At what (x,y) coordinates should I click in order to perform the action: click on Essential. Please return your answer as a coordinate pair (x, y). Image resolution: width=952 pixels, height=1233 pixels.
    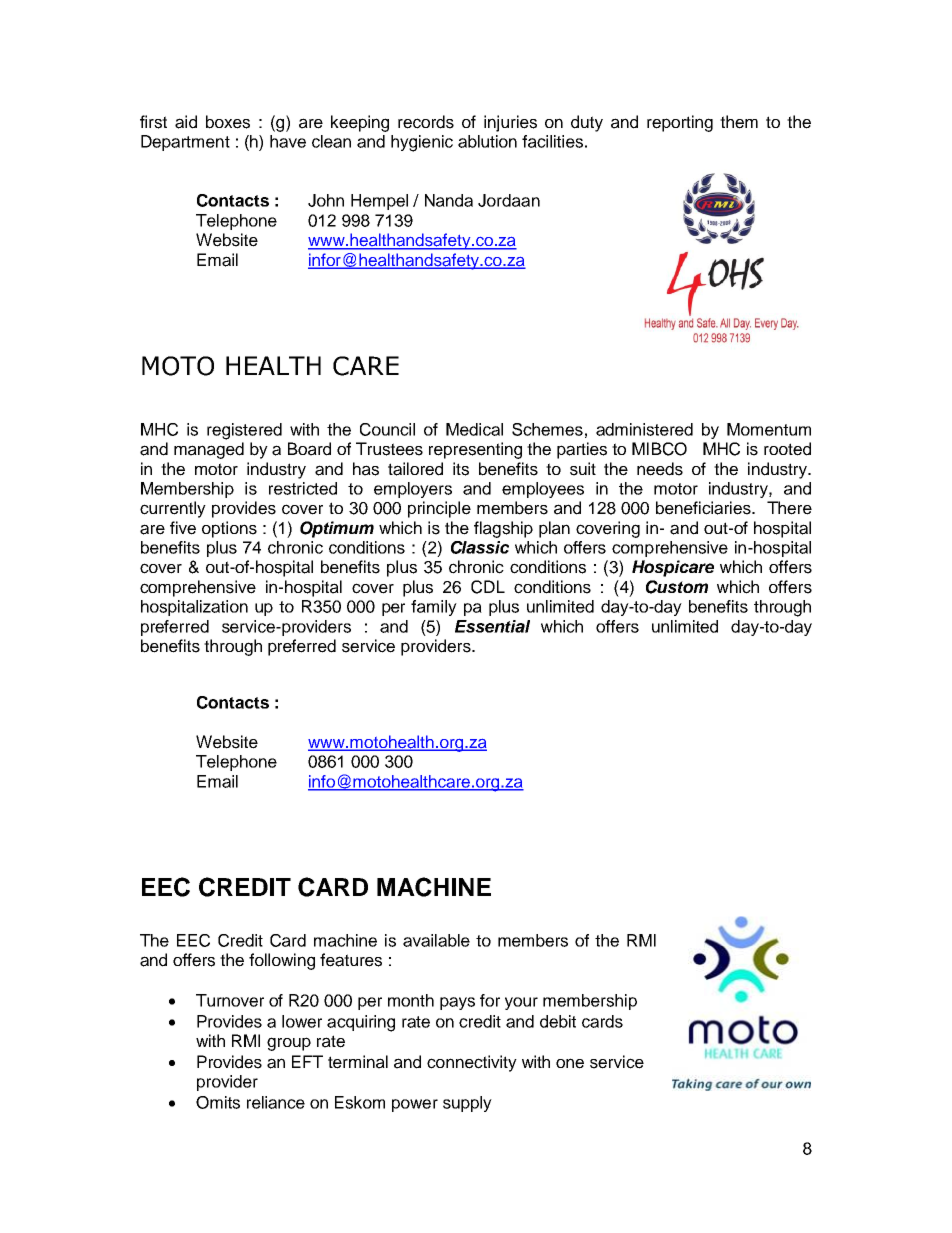
    Looking at the image, I should click on (492, 626).
